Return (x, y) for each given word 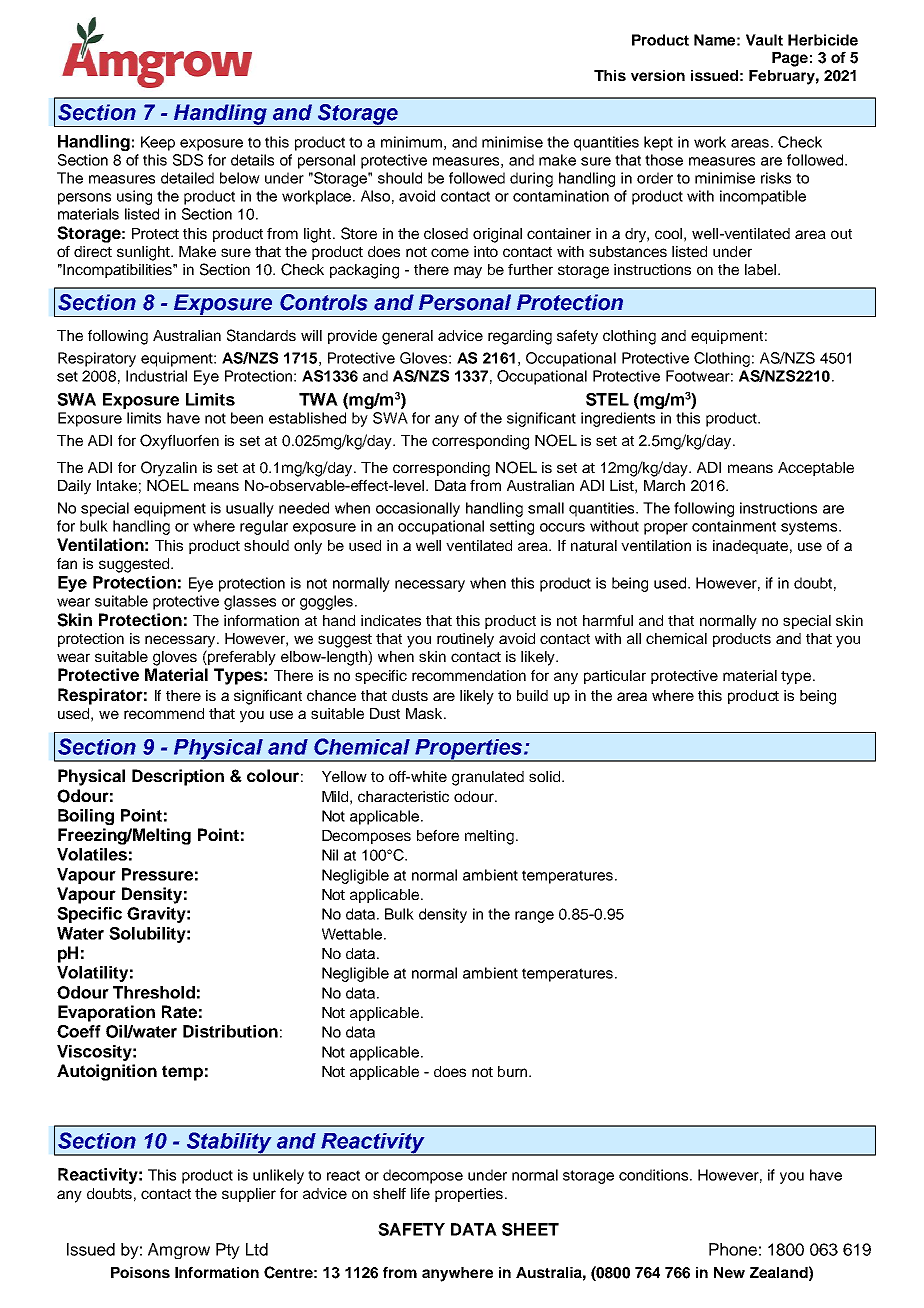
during (531, 179)
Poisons (140, 1272)
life (420, 1193)
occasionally (418, 509)
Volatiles (92, 854)
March (664, 485)
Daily (74, 487)
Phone (733, 1249)
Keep (158, 143)
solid (546, 776)
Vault (764, 40)
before (438, 835)
